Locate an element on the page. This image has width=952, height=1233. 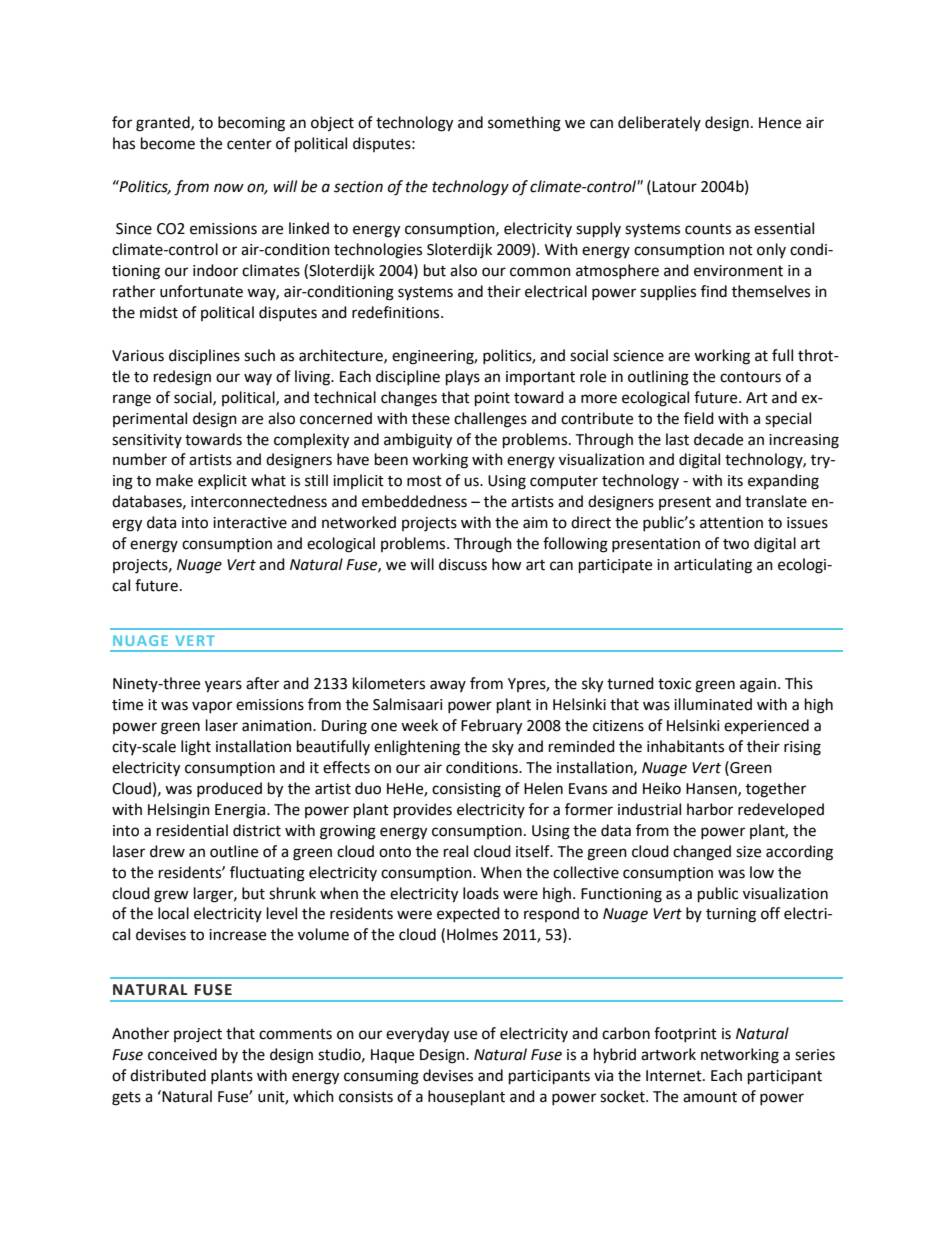
away is located at coordinates (448, 686).
